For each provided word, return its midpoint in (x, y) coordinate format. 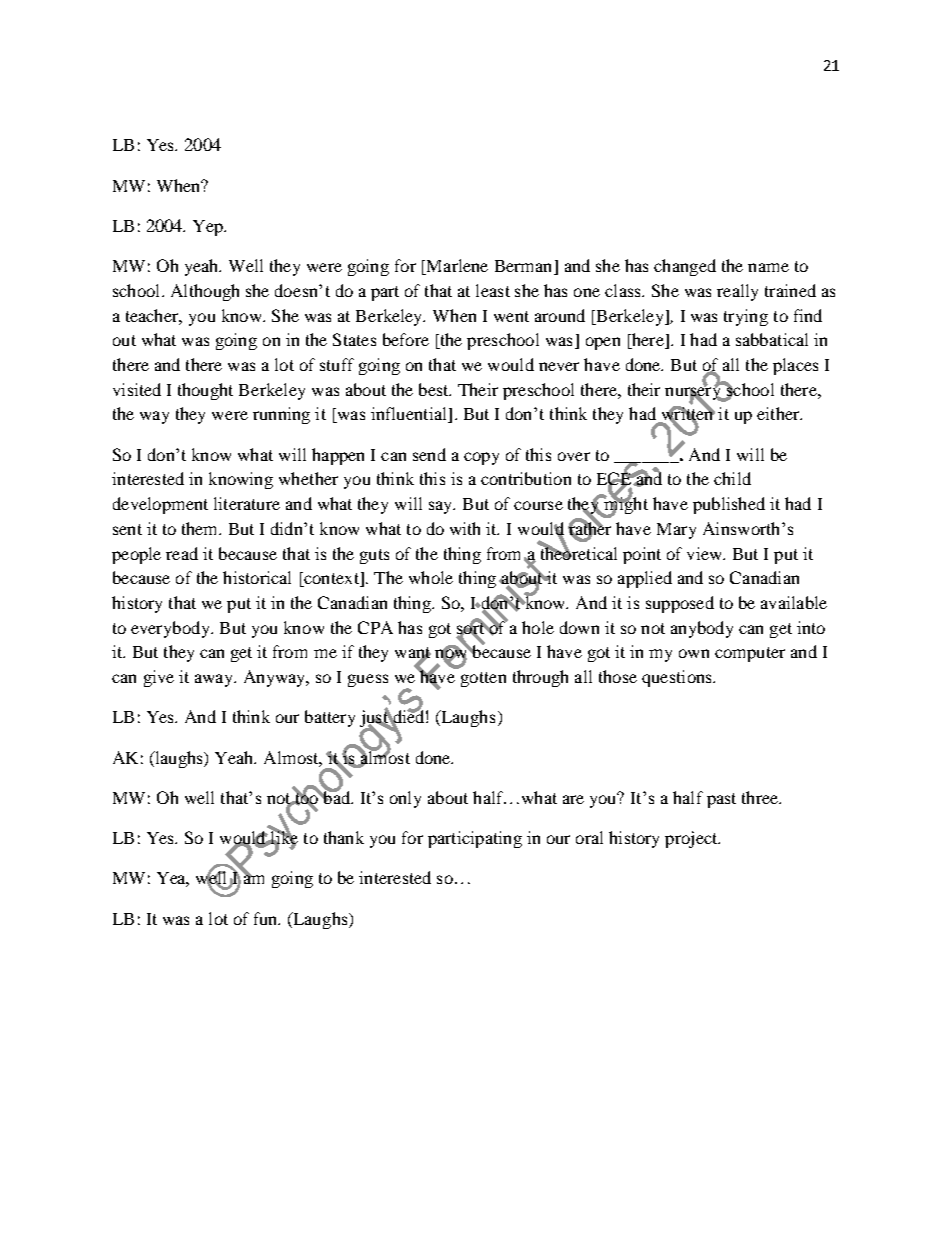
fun (267, 918)
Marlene (456, 267)
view (706, 553)
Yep (209, 228)
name (768, 267)
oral (589, 837)
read (182, 553)
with (465, 528)
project (692, 839)
